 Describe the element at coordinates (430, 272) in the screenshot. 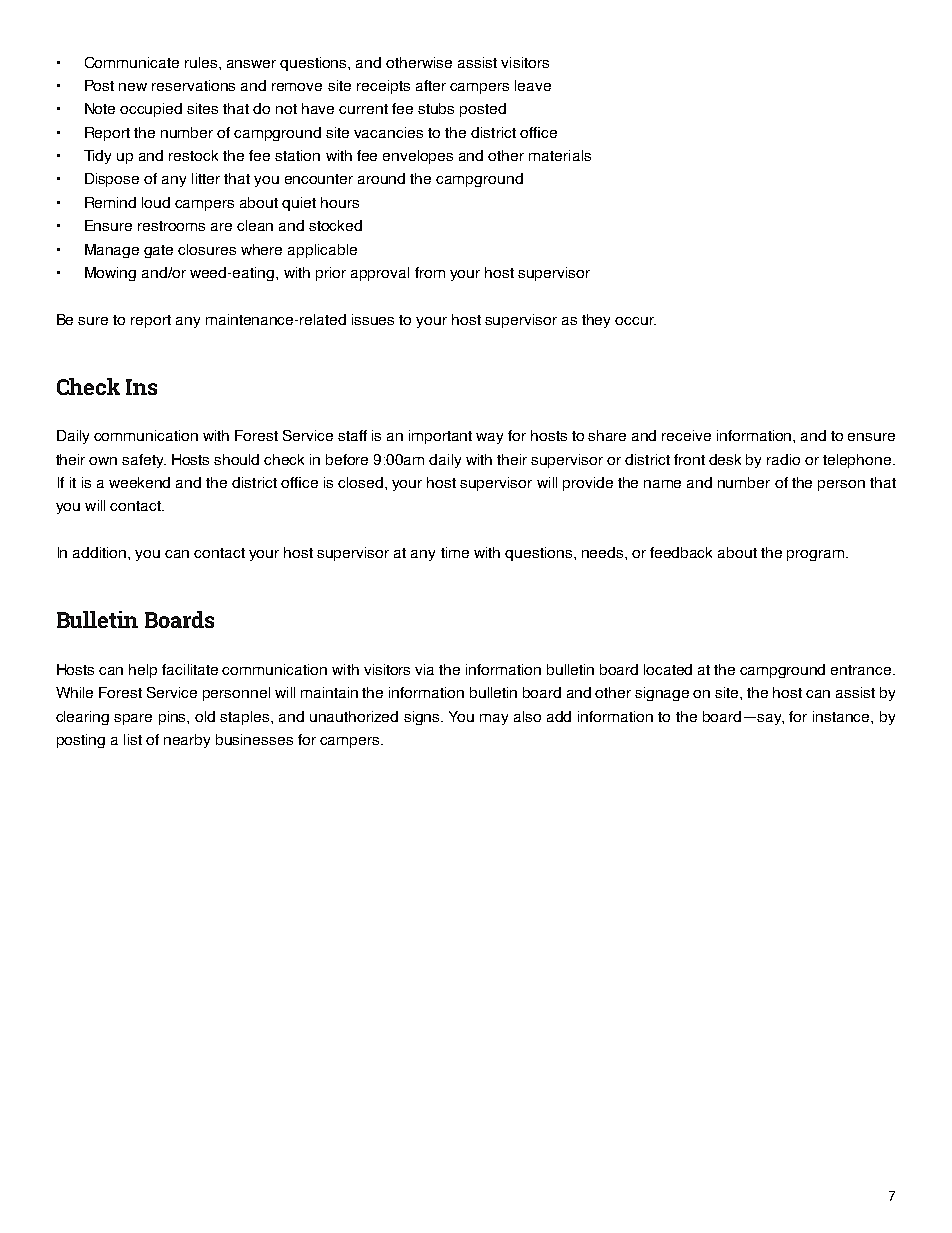

I see `from` at that location.
